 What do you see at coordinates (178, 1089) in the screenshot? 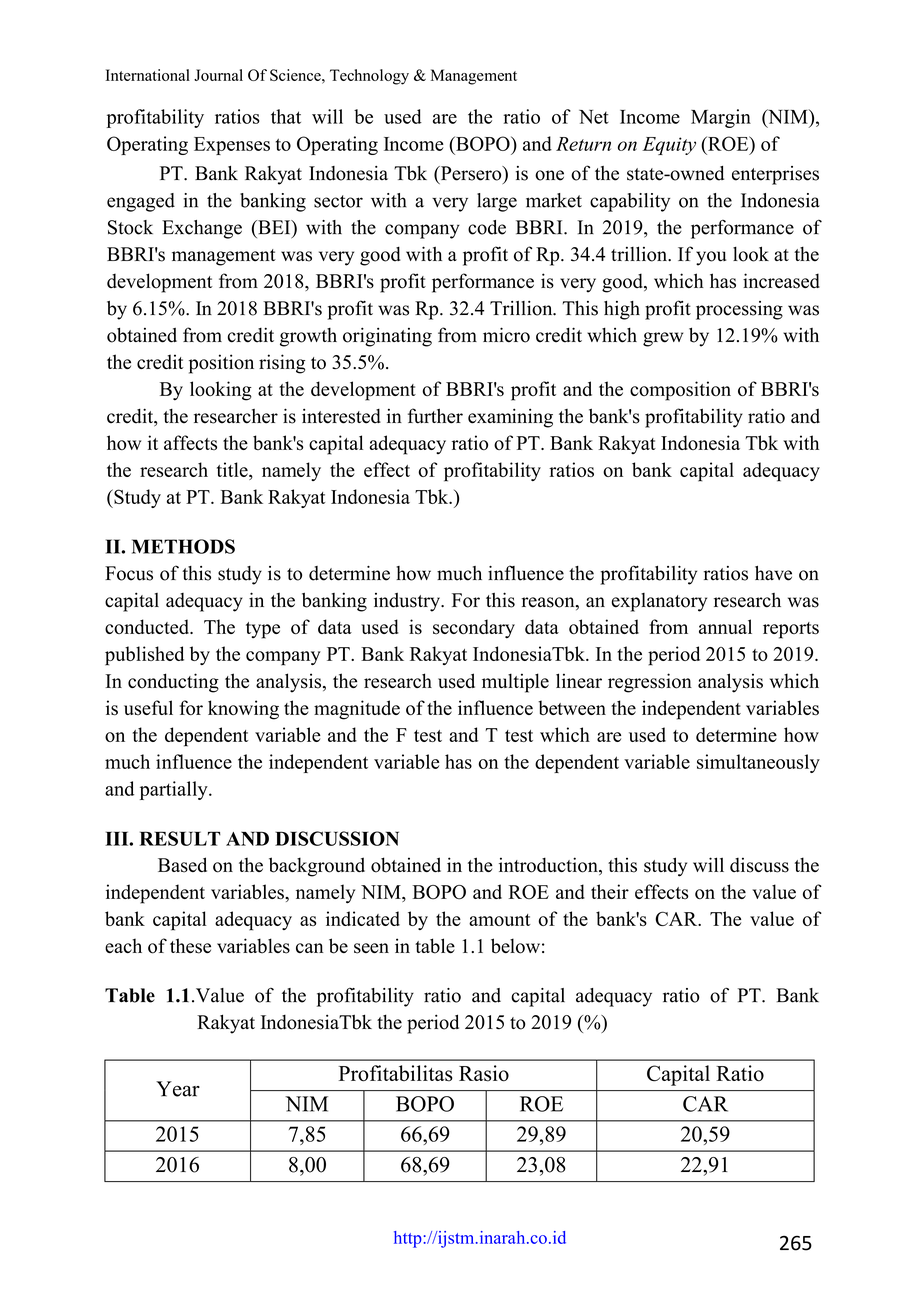
I see `Year` at bounding box center [178, 1089].
